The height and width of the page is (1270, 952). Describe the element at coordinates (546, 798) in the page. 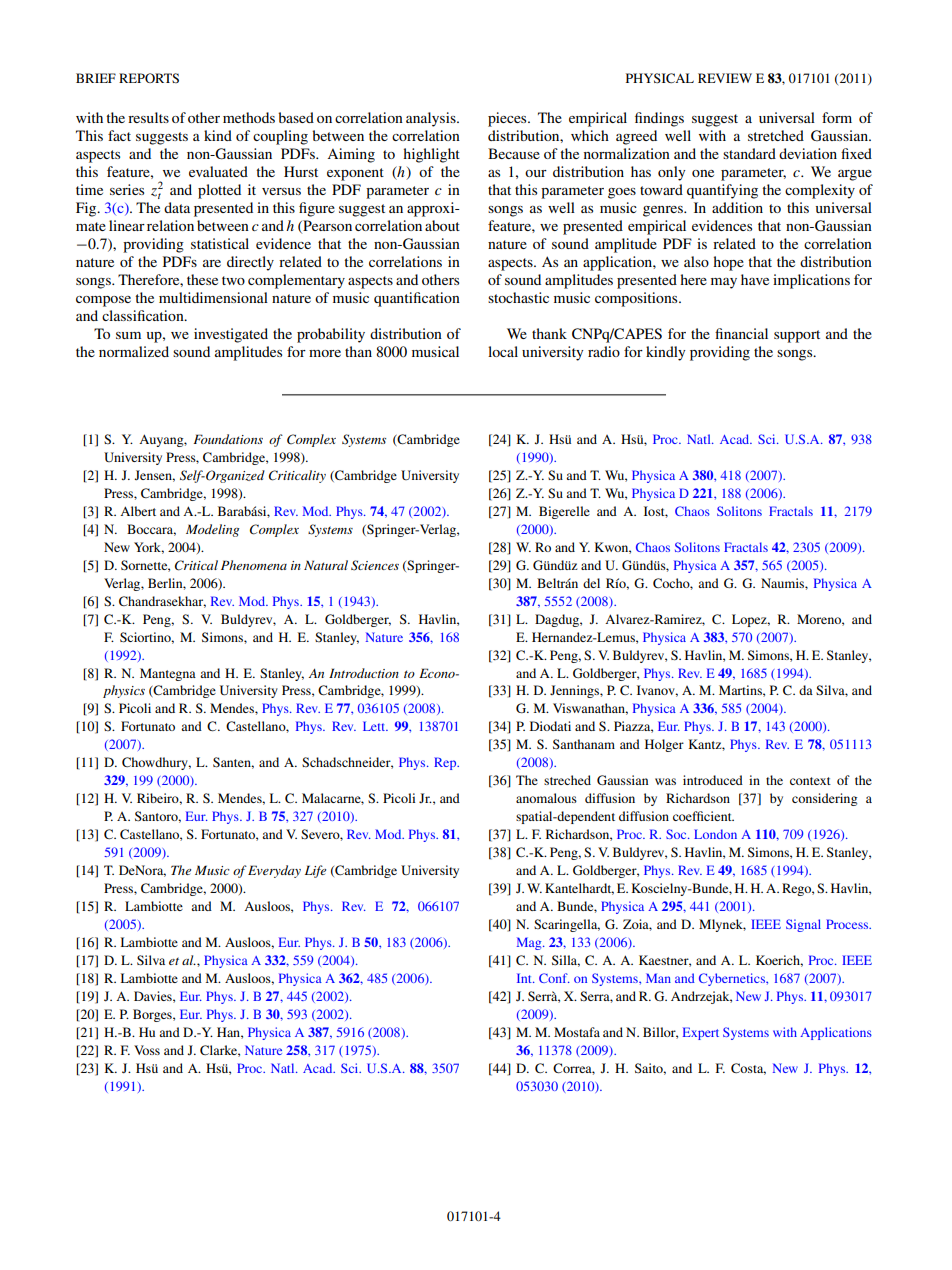

I see `anomalous` at that location.
